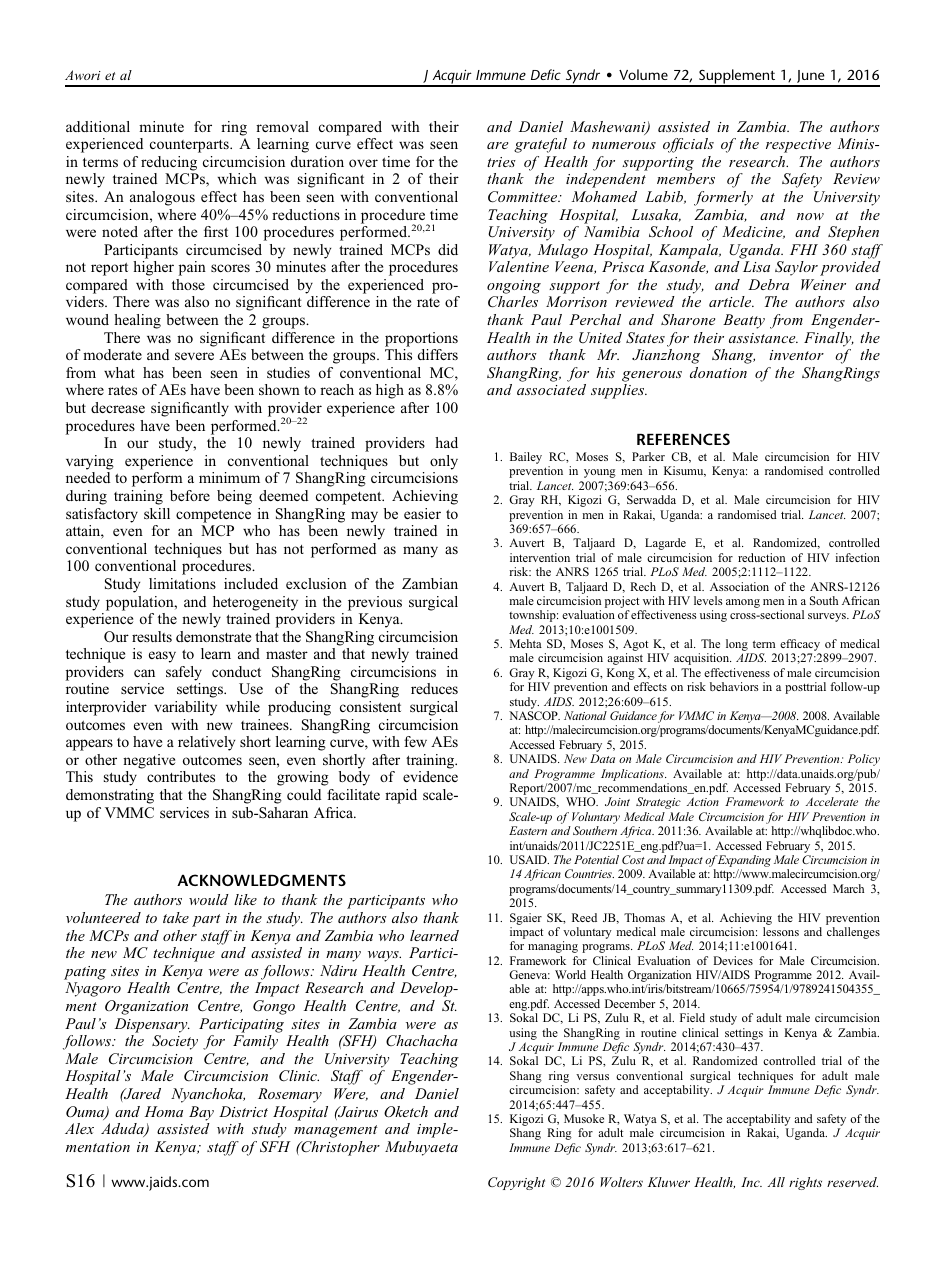 The height and width of the document is (1271, 952). What do you see at coordinates (516, 1183) in the document?
I see `Copyright` at bounding box center [516, 1183].
